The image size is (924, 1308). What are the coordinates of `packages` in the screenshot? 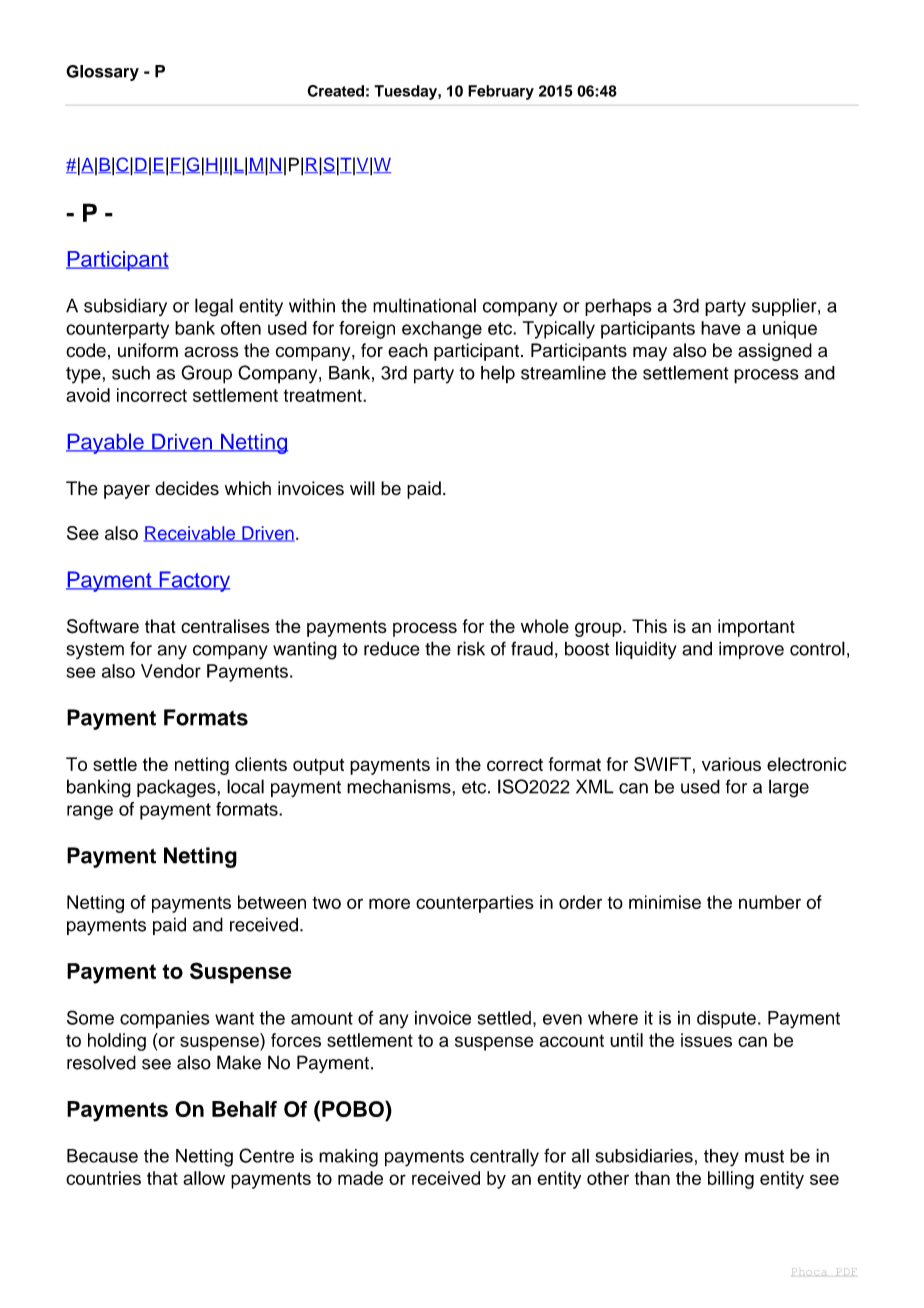 It's located at (177, 788).
